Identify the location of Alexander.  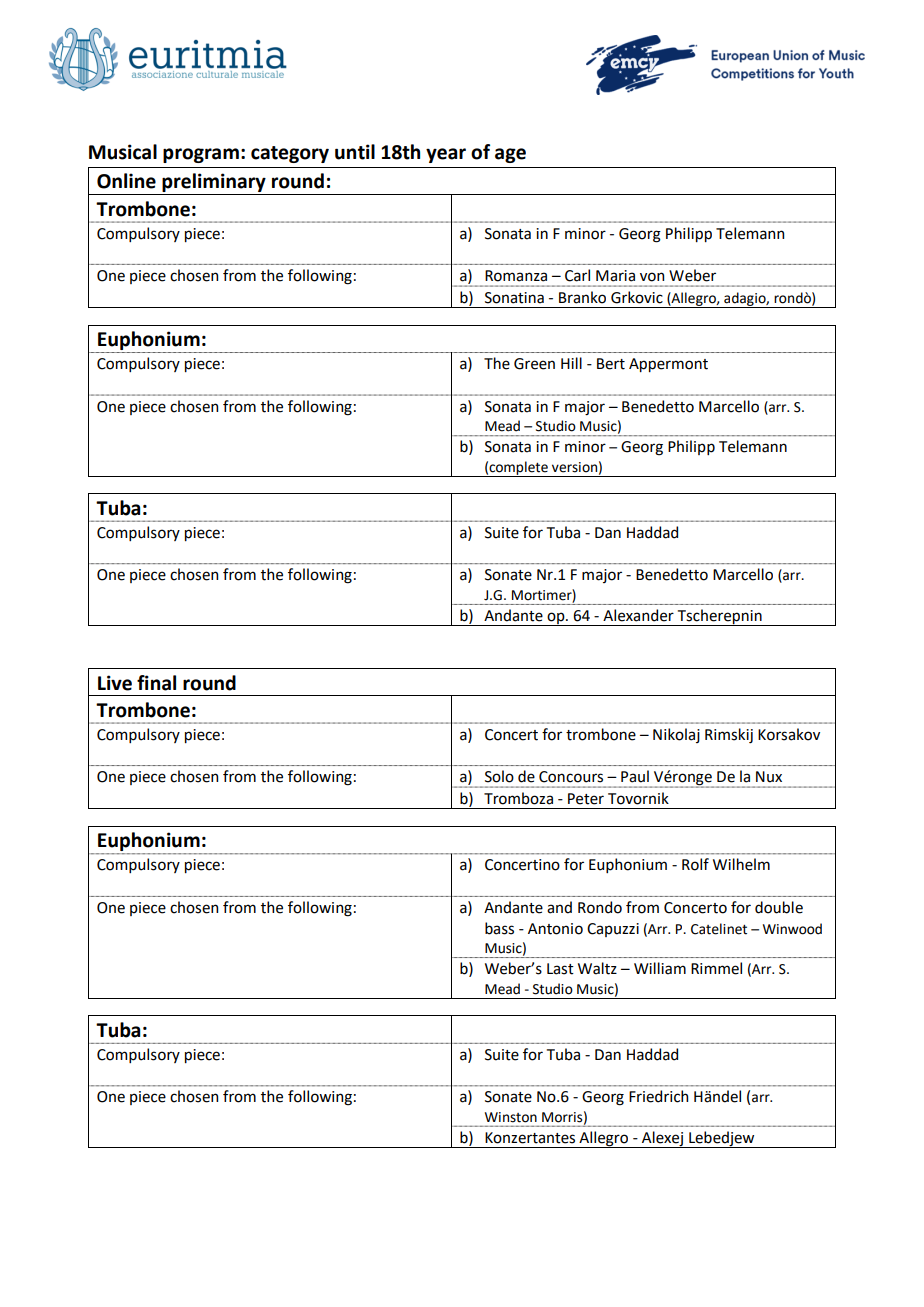
(638, 615).
